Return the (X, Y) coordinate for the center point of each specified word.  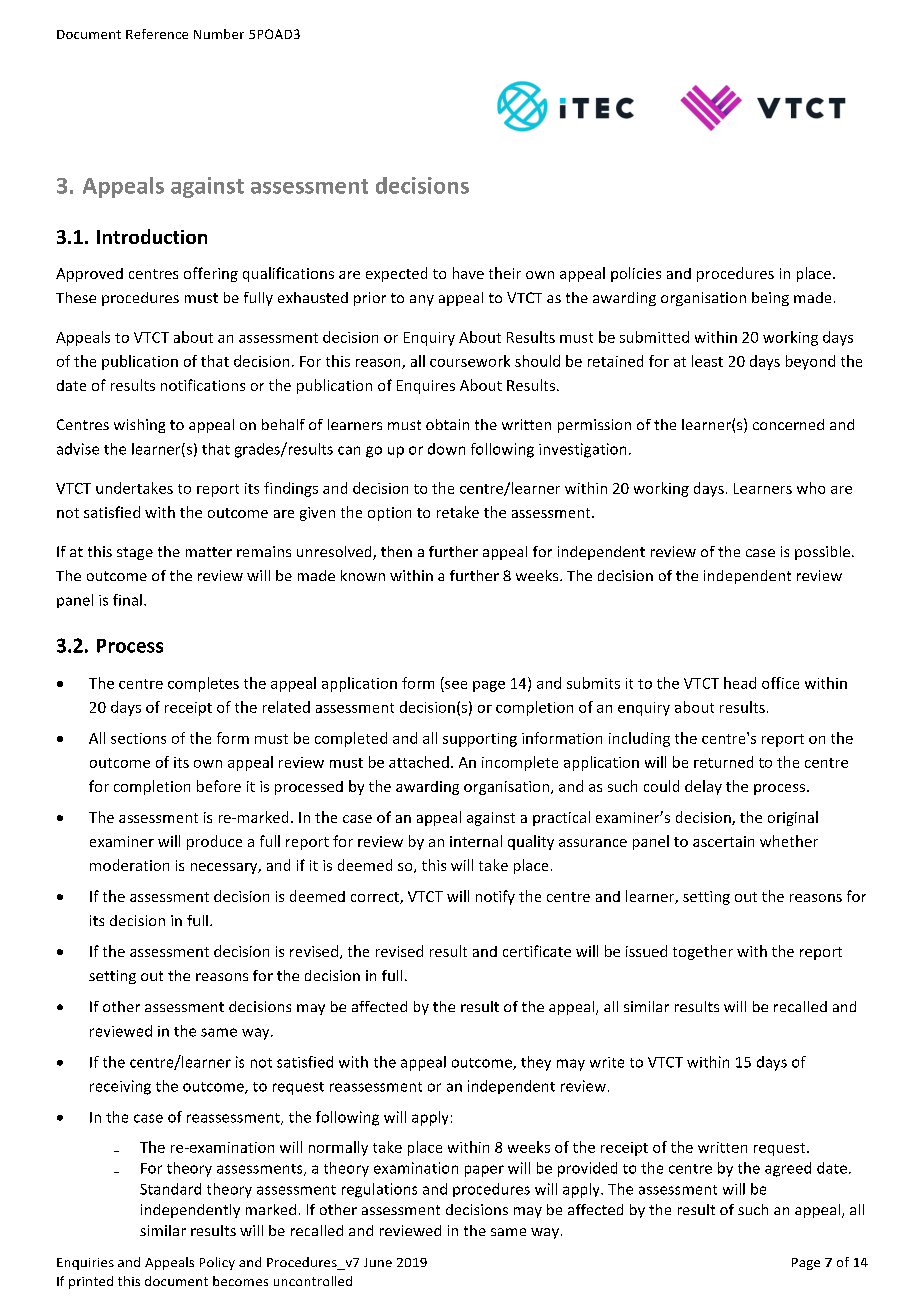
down (446, 449)
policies (636, 274)
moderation (129, 865)
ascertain (723, 841)
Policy (217, 1263)
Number (219, 34)
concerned (788, 424)
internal (476, 841)
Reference (157, 34)
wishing (139, 426)
